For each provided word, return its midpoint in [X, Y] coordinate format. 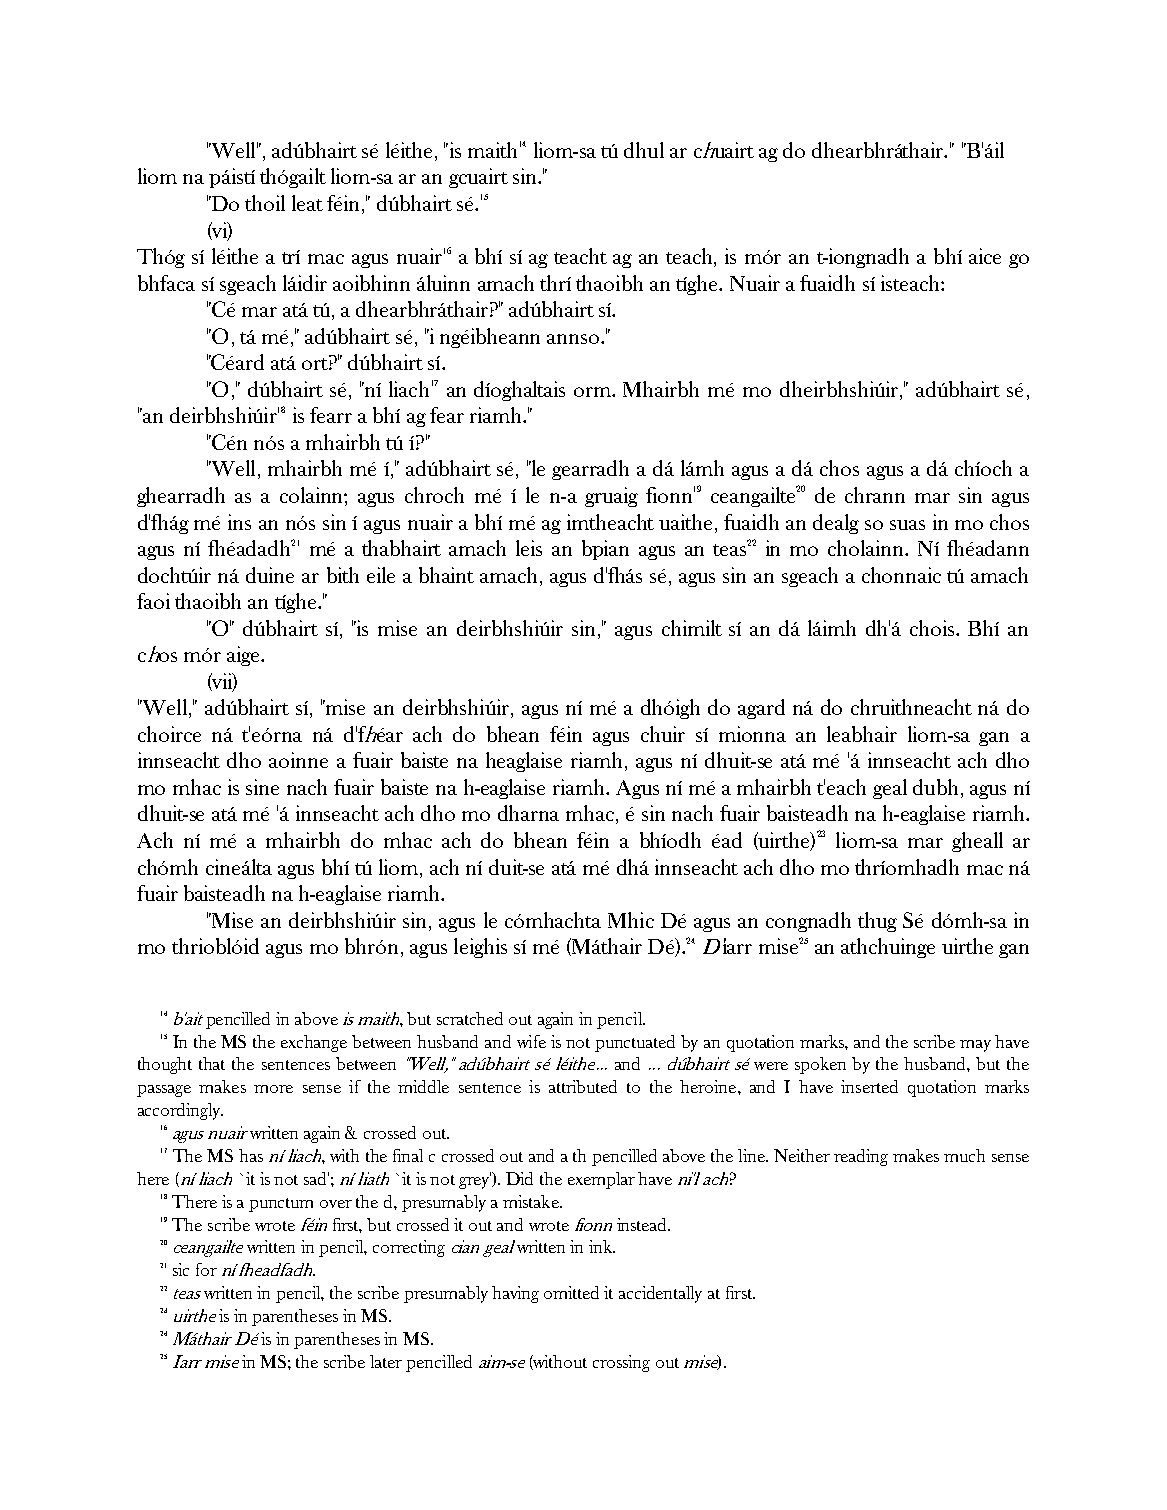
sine [262, 787]
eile [381, 575]
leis [529, 548]
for [206, 1269]
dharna [528, 813]
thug [877, 922]
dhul [644, 150]
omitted [571, 1292]
